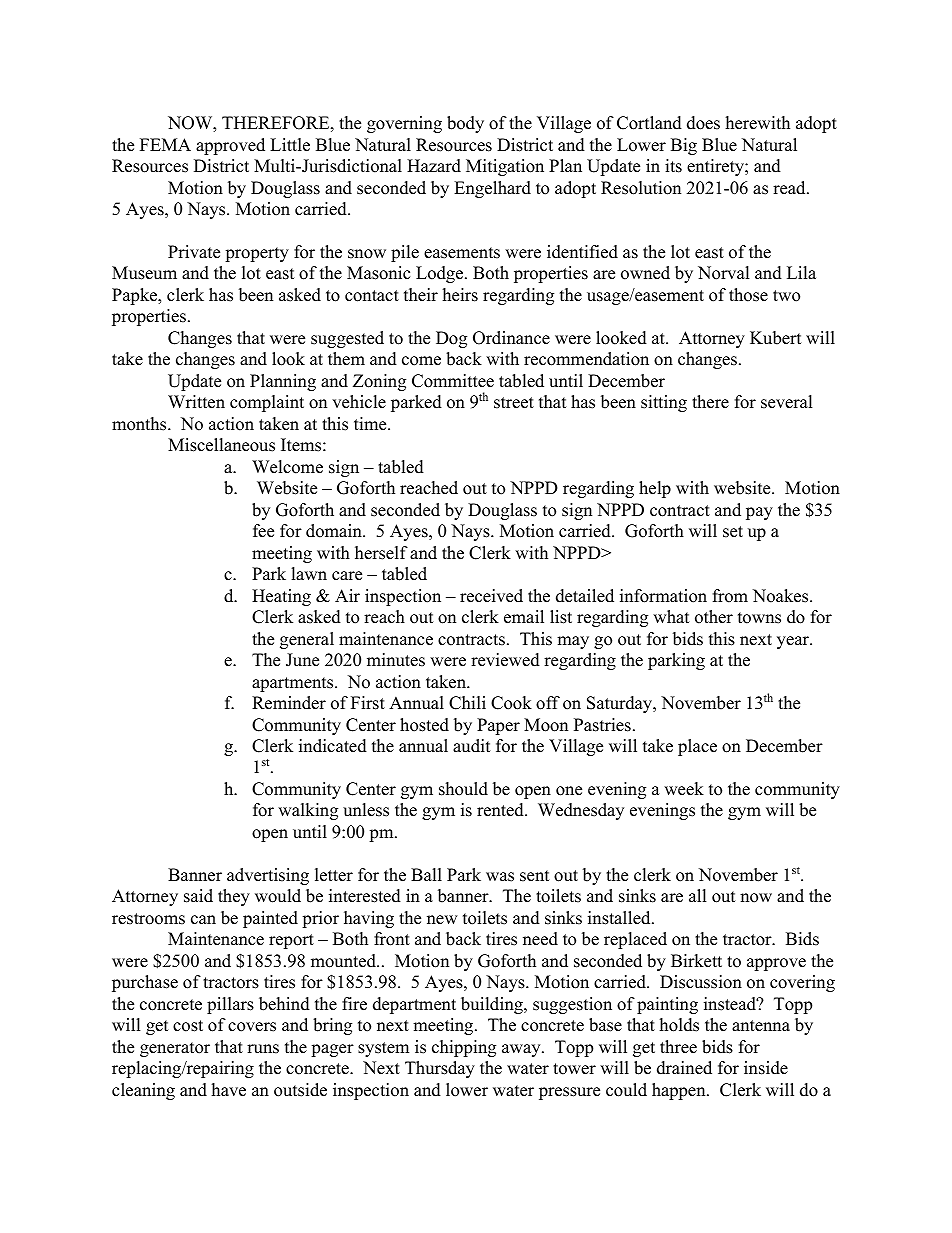 Image resolution: width=952 pixels, height=1233 pixels. I want to click on chipping, so click(464, 1048).
